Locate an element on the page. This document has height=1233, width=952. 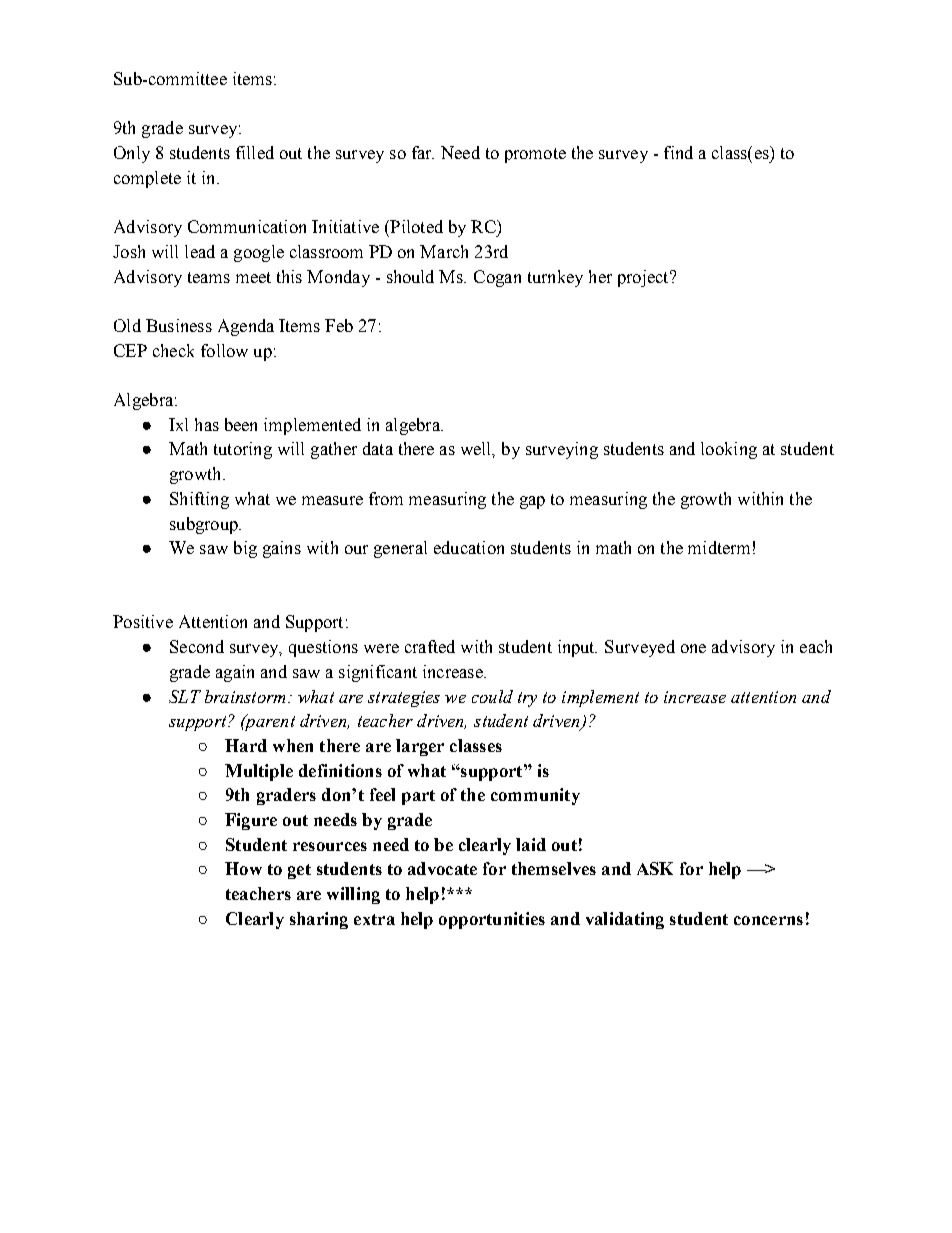
subgroup is located at coordinates (205, 525).
